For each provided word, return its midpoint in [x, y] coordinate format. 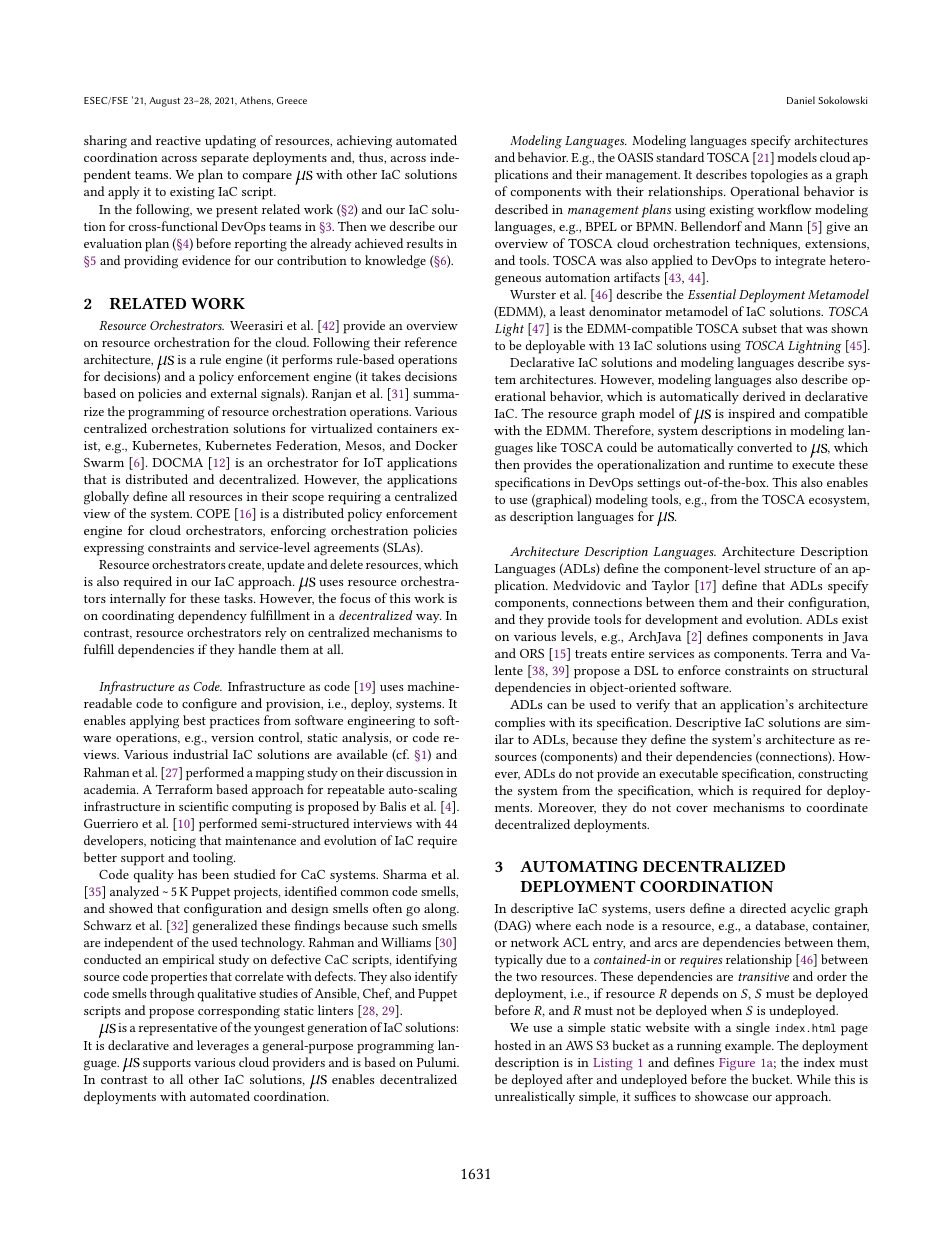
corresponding [239, 1012]
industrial [200, 754]
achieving [364, 142]
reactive [178, 140]
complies [520, 724]
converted [764, 447]
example [749, 1047]
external [234, 393]
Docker [436, 445]
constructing [833, 775]
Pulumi [438, 1062]
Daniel [801, 100]
